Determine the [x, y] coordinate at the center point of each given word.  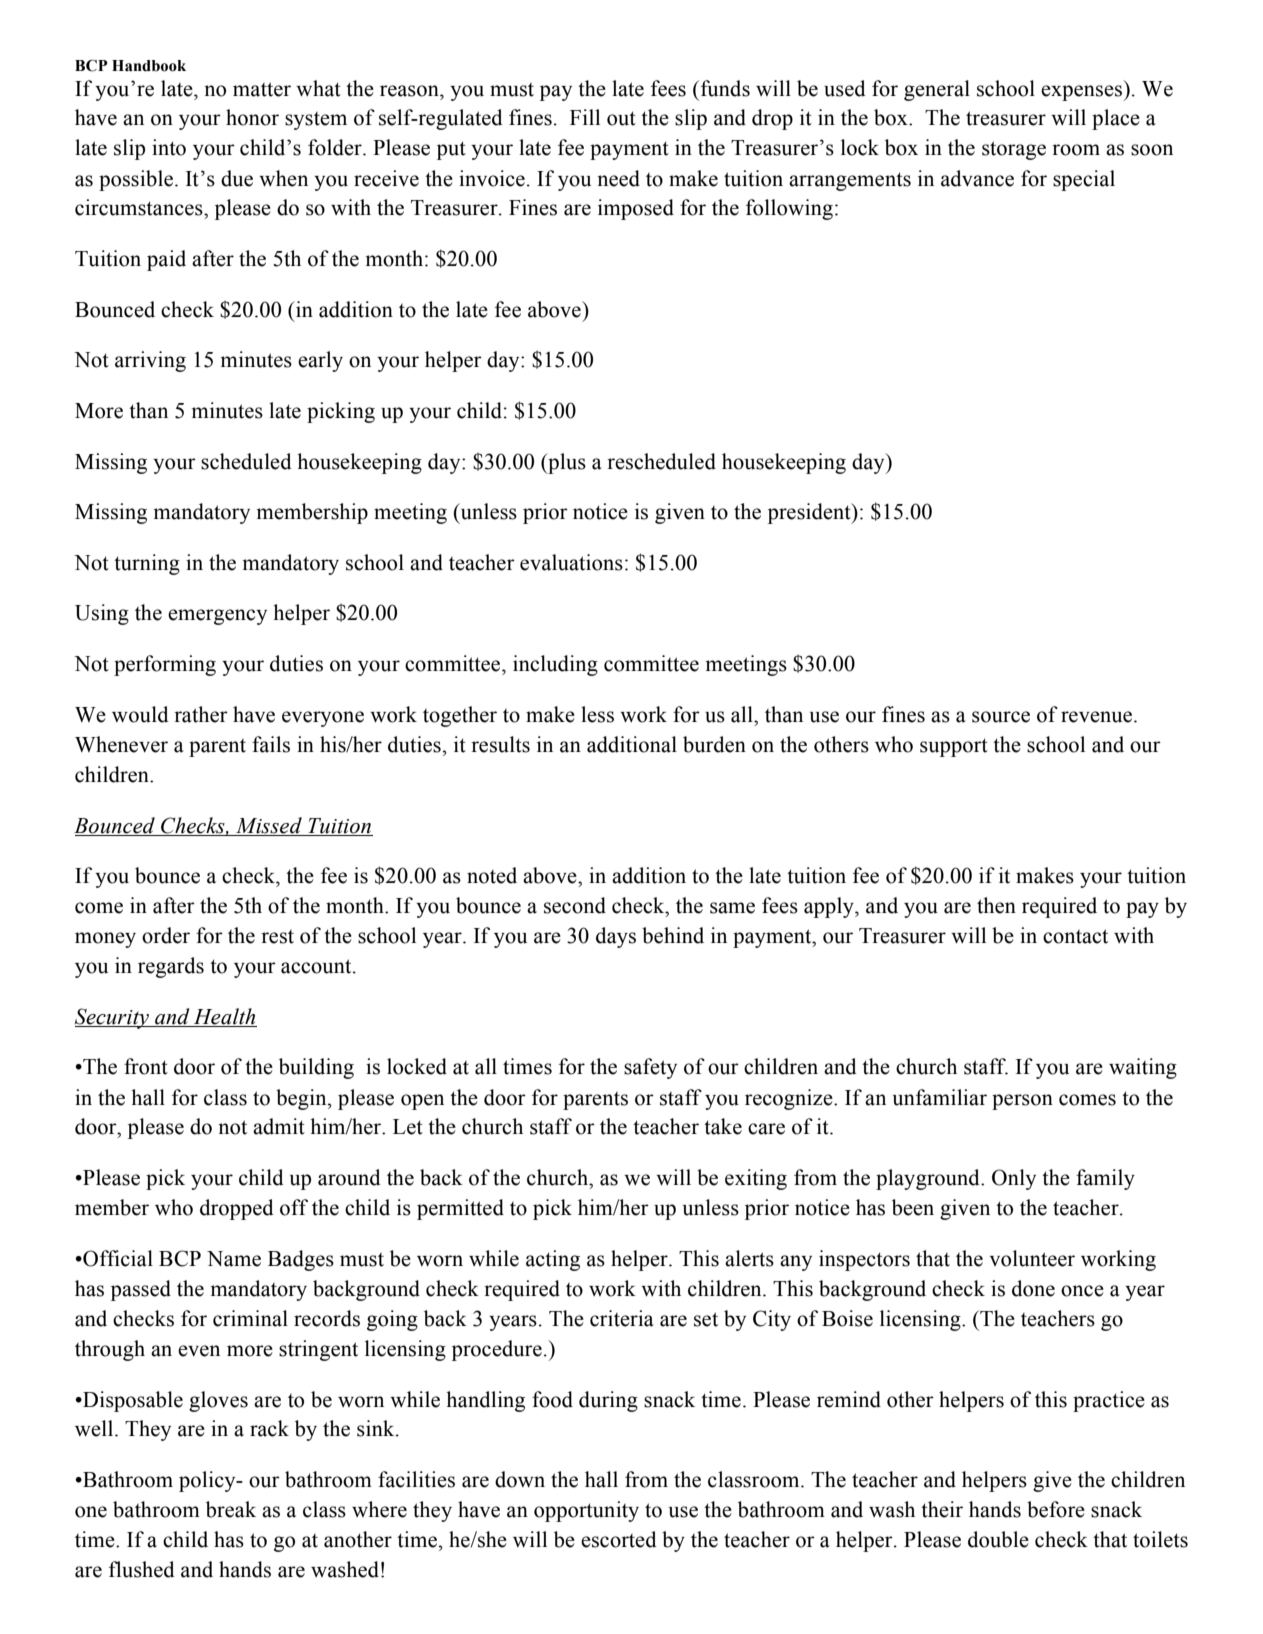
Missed [269, 826]
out [621, 118]
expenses [1083, 93]
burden [714, 744]
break [231, 1509]
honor [252, 117]
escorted [619, 1539]
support [954, 747]
